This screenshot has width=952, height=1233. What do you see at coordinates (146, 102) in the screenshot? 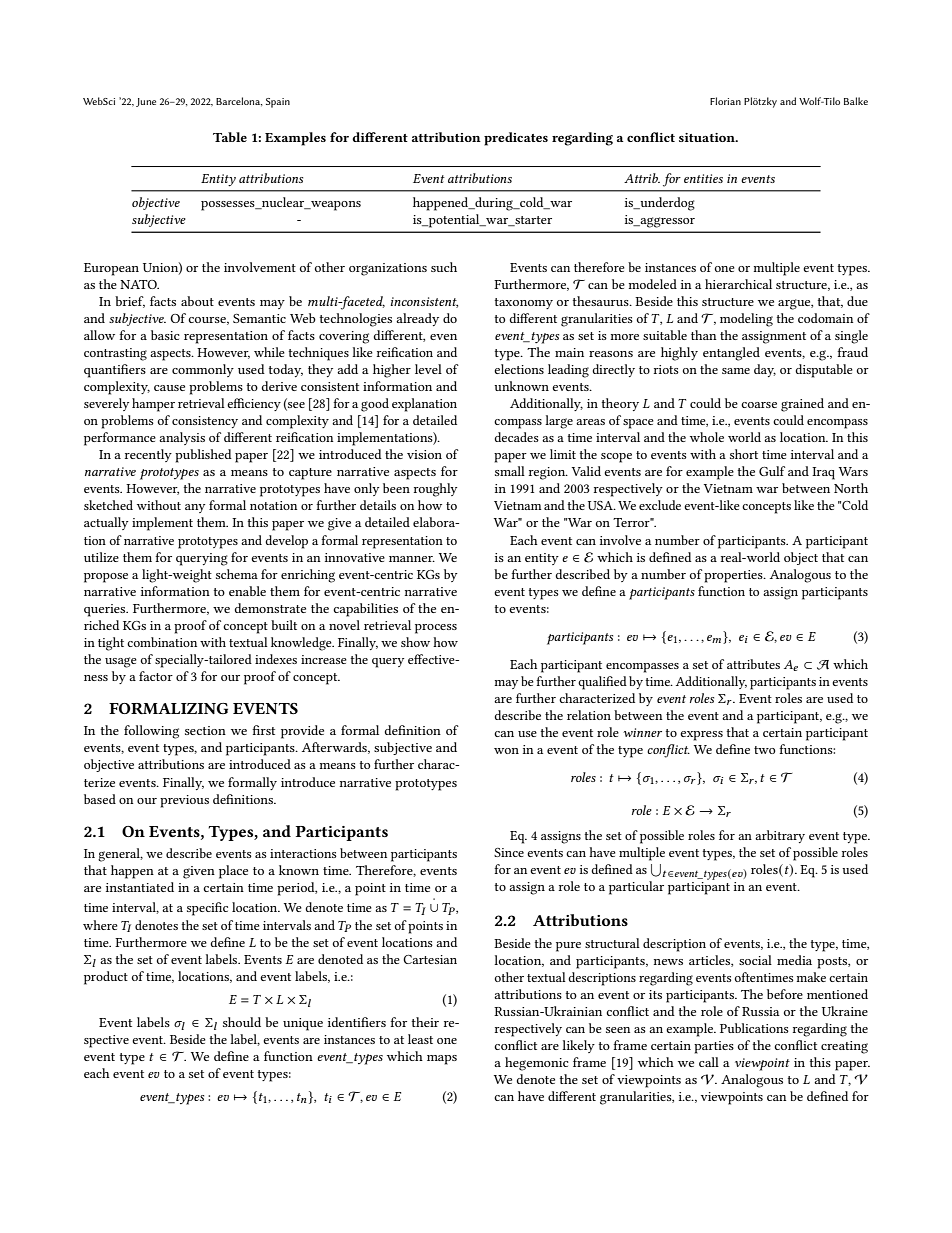
I see `June` at bounding box center [146, 102].
